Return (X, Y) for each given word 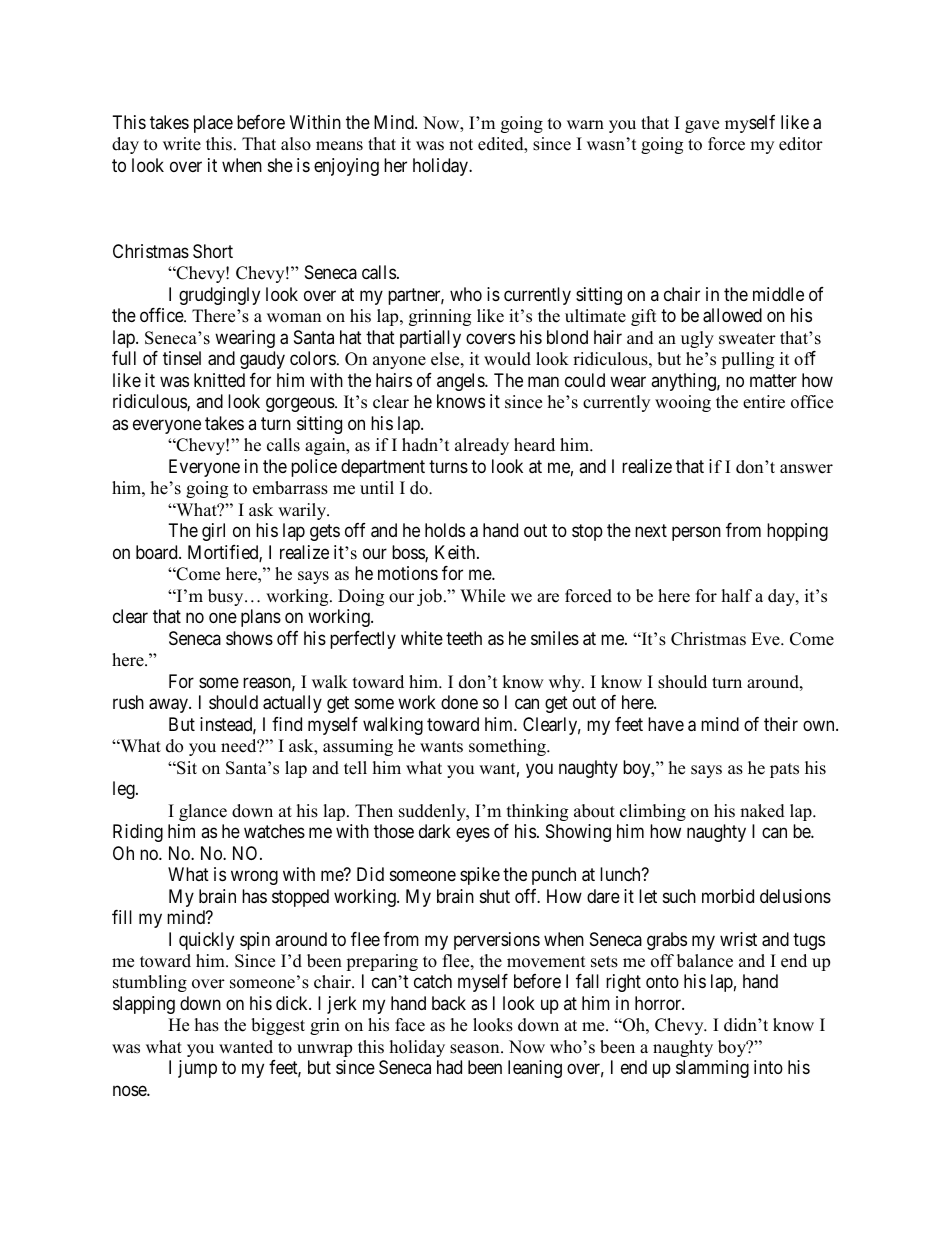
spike (480, 876)
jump (197, 1069)
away (169, 706)
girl (213, 532)
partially (430, 339)
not (461, 145)
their (781, 724)
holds (445, 530)
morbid (728, 896)
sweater (747, 339)
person (696, 534)
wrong (254, 877)
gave (702, 126)
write (182, 144)
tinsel (182, 358)
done (459, 702)
